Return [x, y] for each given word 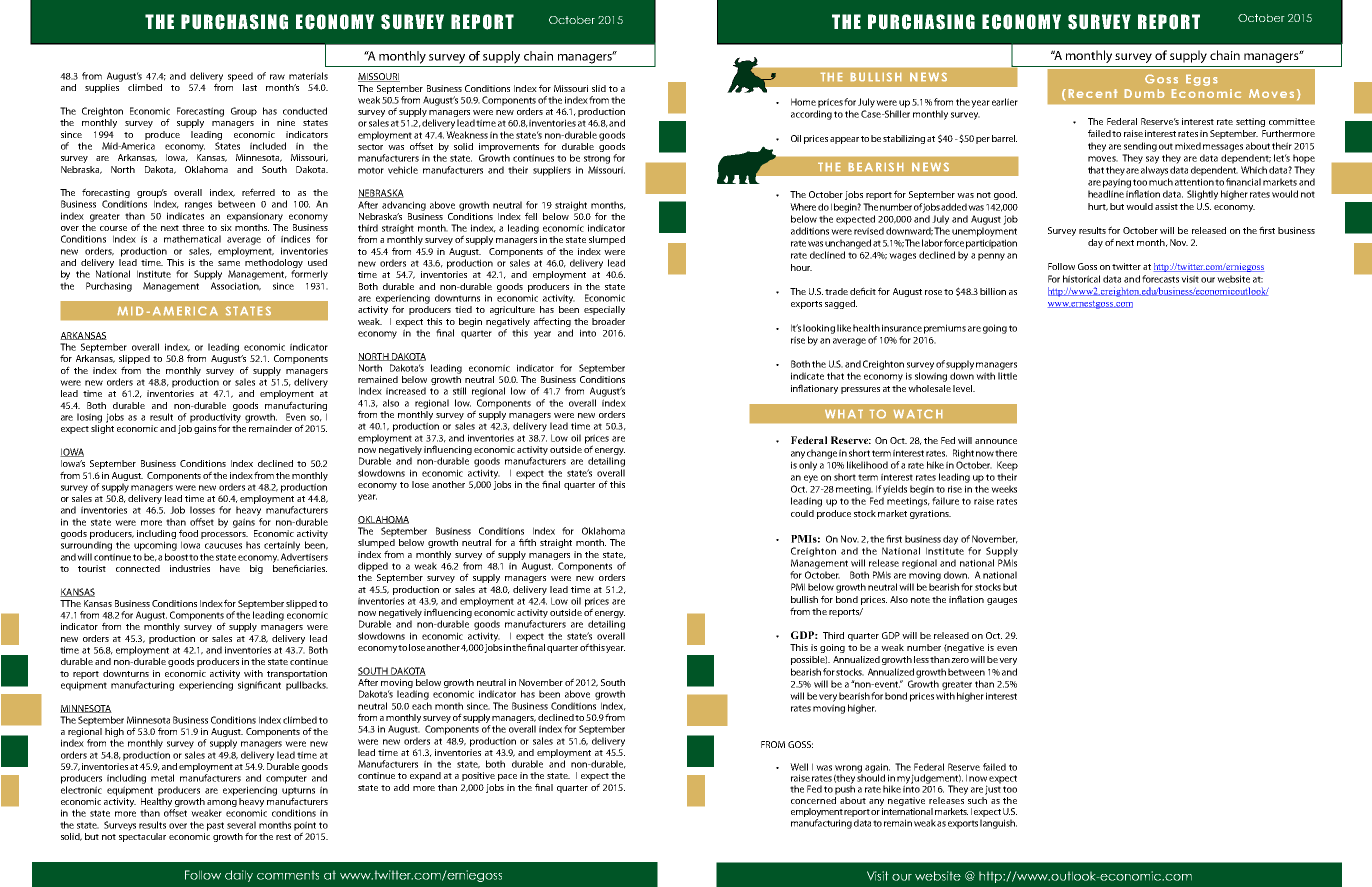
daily [239, 876]
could [802, 513]
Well [799, 767]
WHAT [844, 414]
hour [801, 267]
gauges [1002, 601]
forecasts [1160, 279]
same [229, 263]
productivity [215, 419]
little [1007, 376]
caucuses [223, 546]
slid [599, 88]
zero [961, 660]
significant [259, 686]
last [250, 87]
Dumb [1144, 93]
